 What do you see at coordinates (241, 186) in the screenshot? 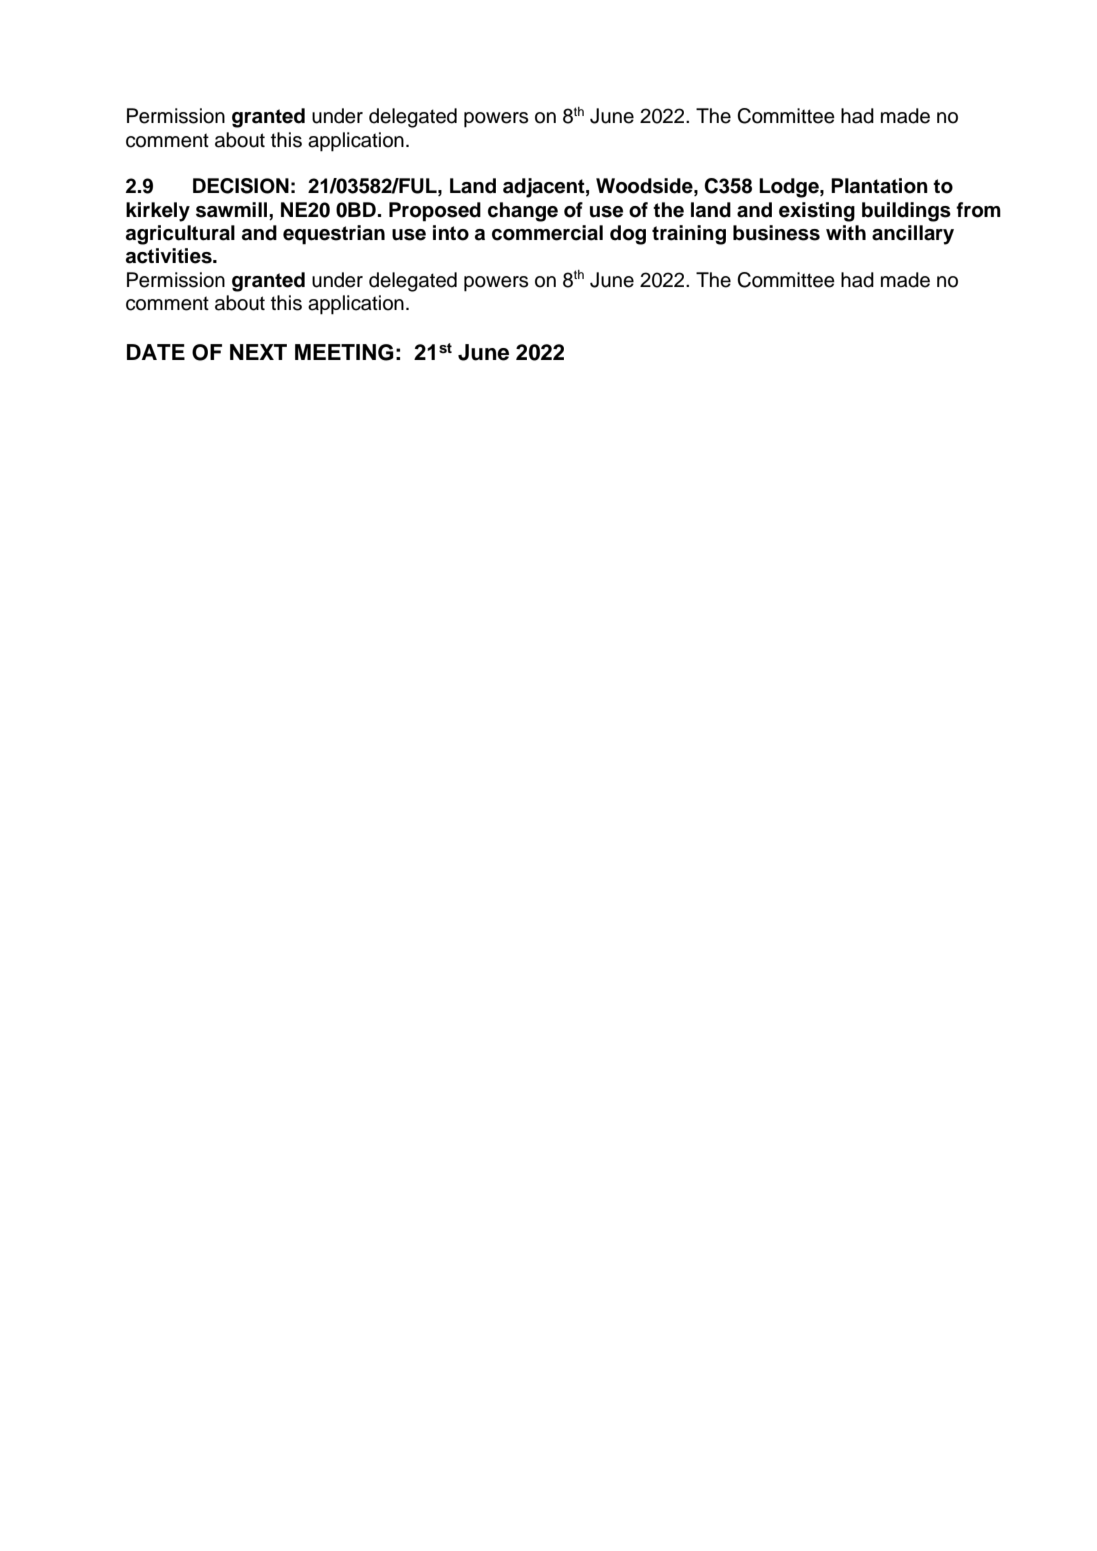
I see `DECISION` at bounding box center [241, 186].
